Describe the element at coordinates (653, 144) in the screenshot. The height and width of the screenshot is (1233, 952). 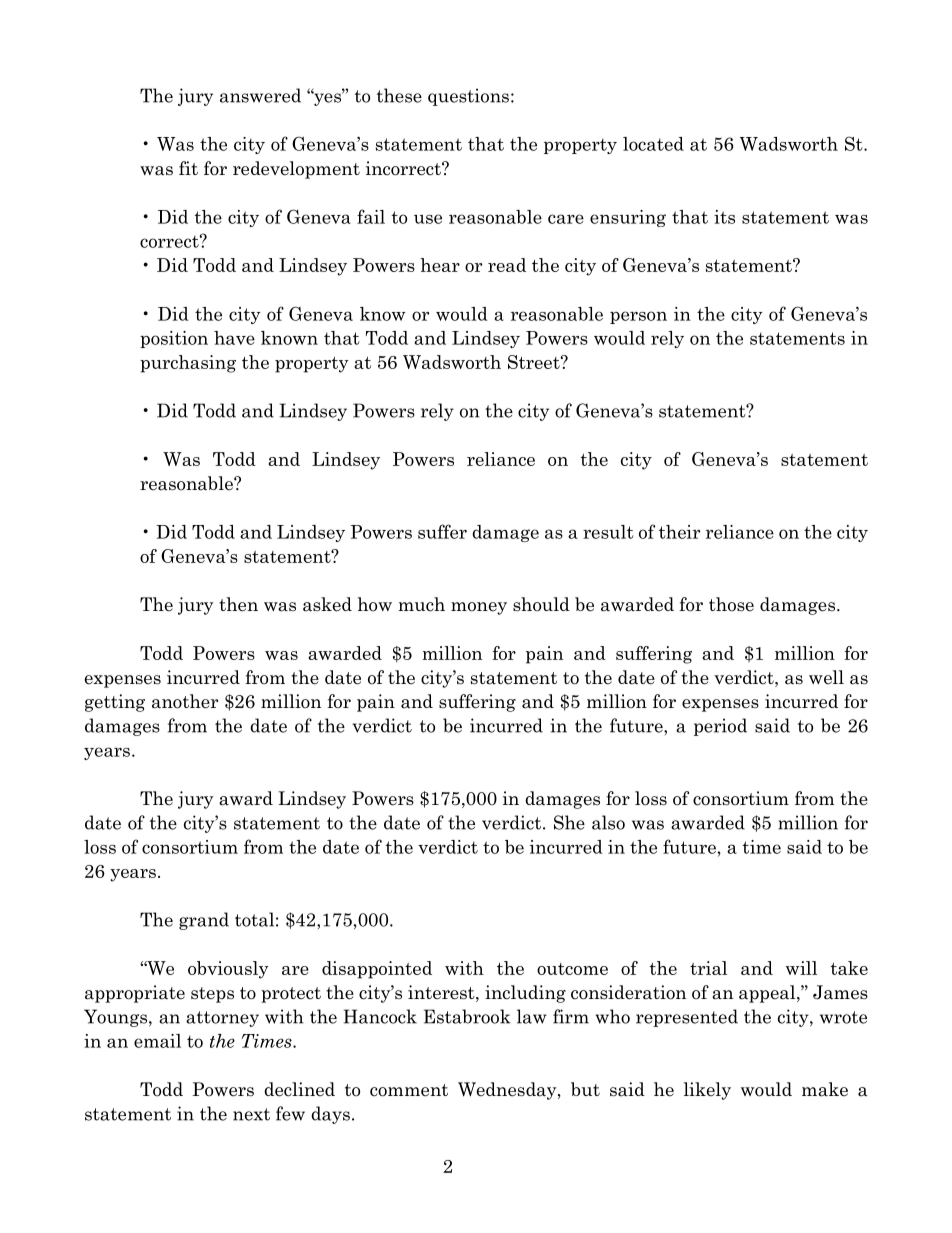
I see `located` at that location.
